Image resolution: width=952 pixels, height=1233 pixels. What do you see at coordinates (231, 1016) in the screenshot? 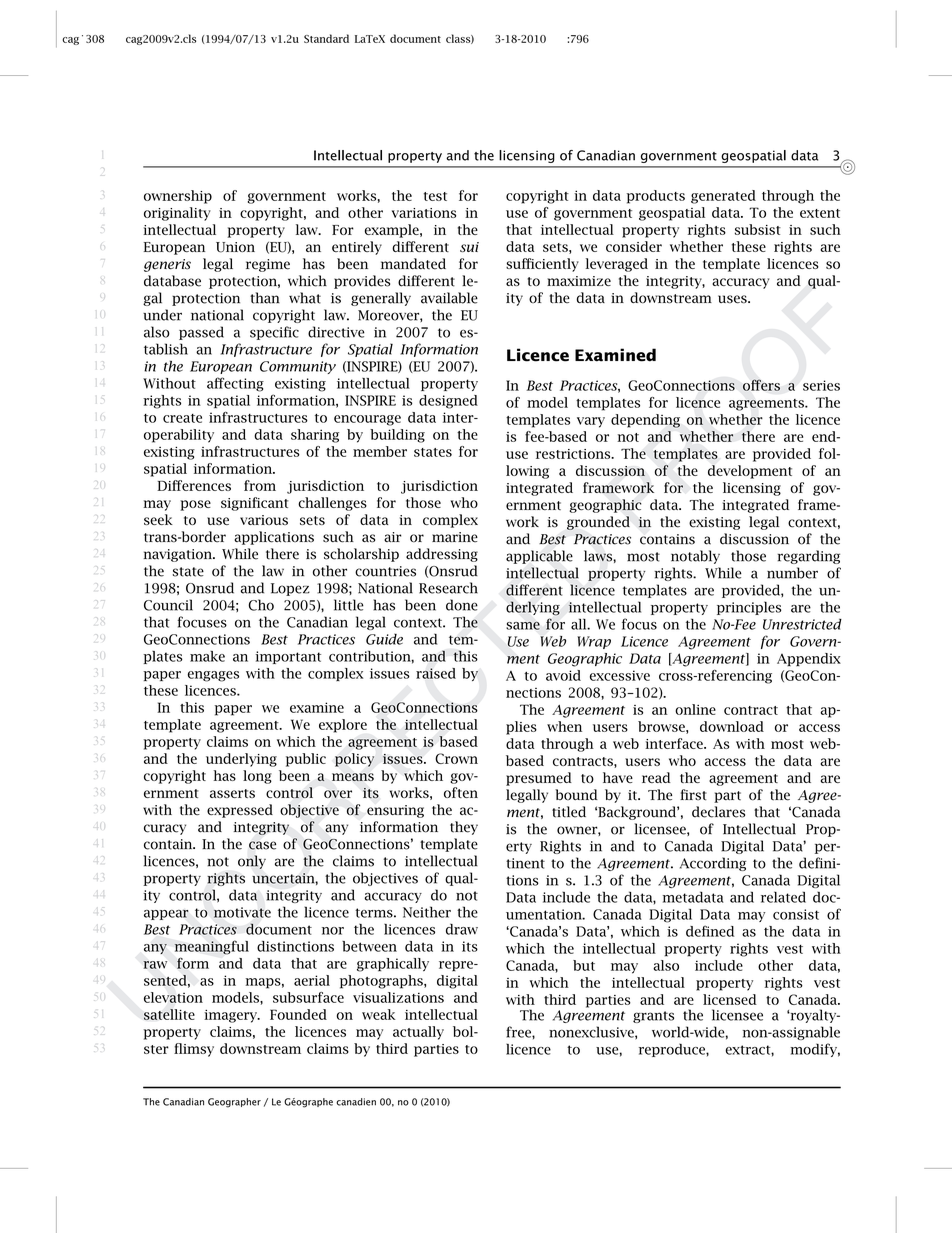
I see `imagery` at bounding box center [231, 1016].
